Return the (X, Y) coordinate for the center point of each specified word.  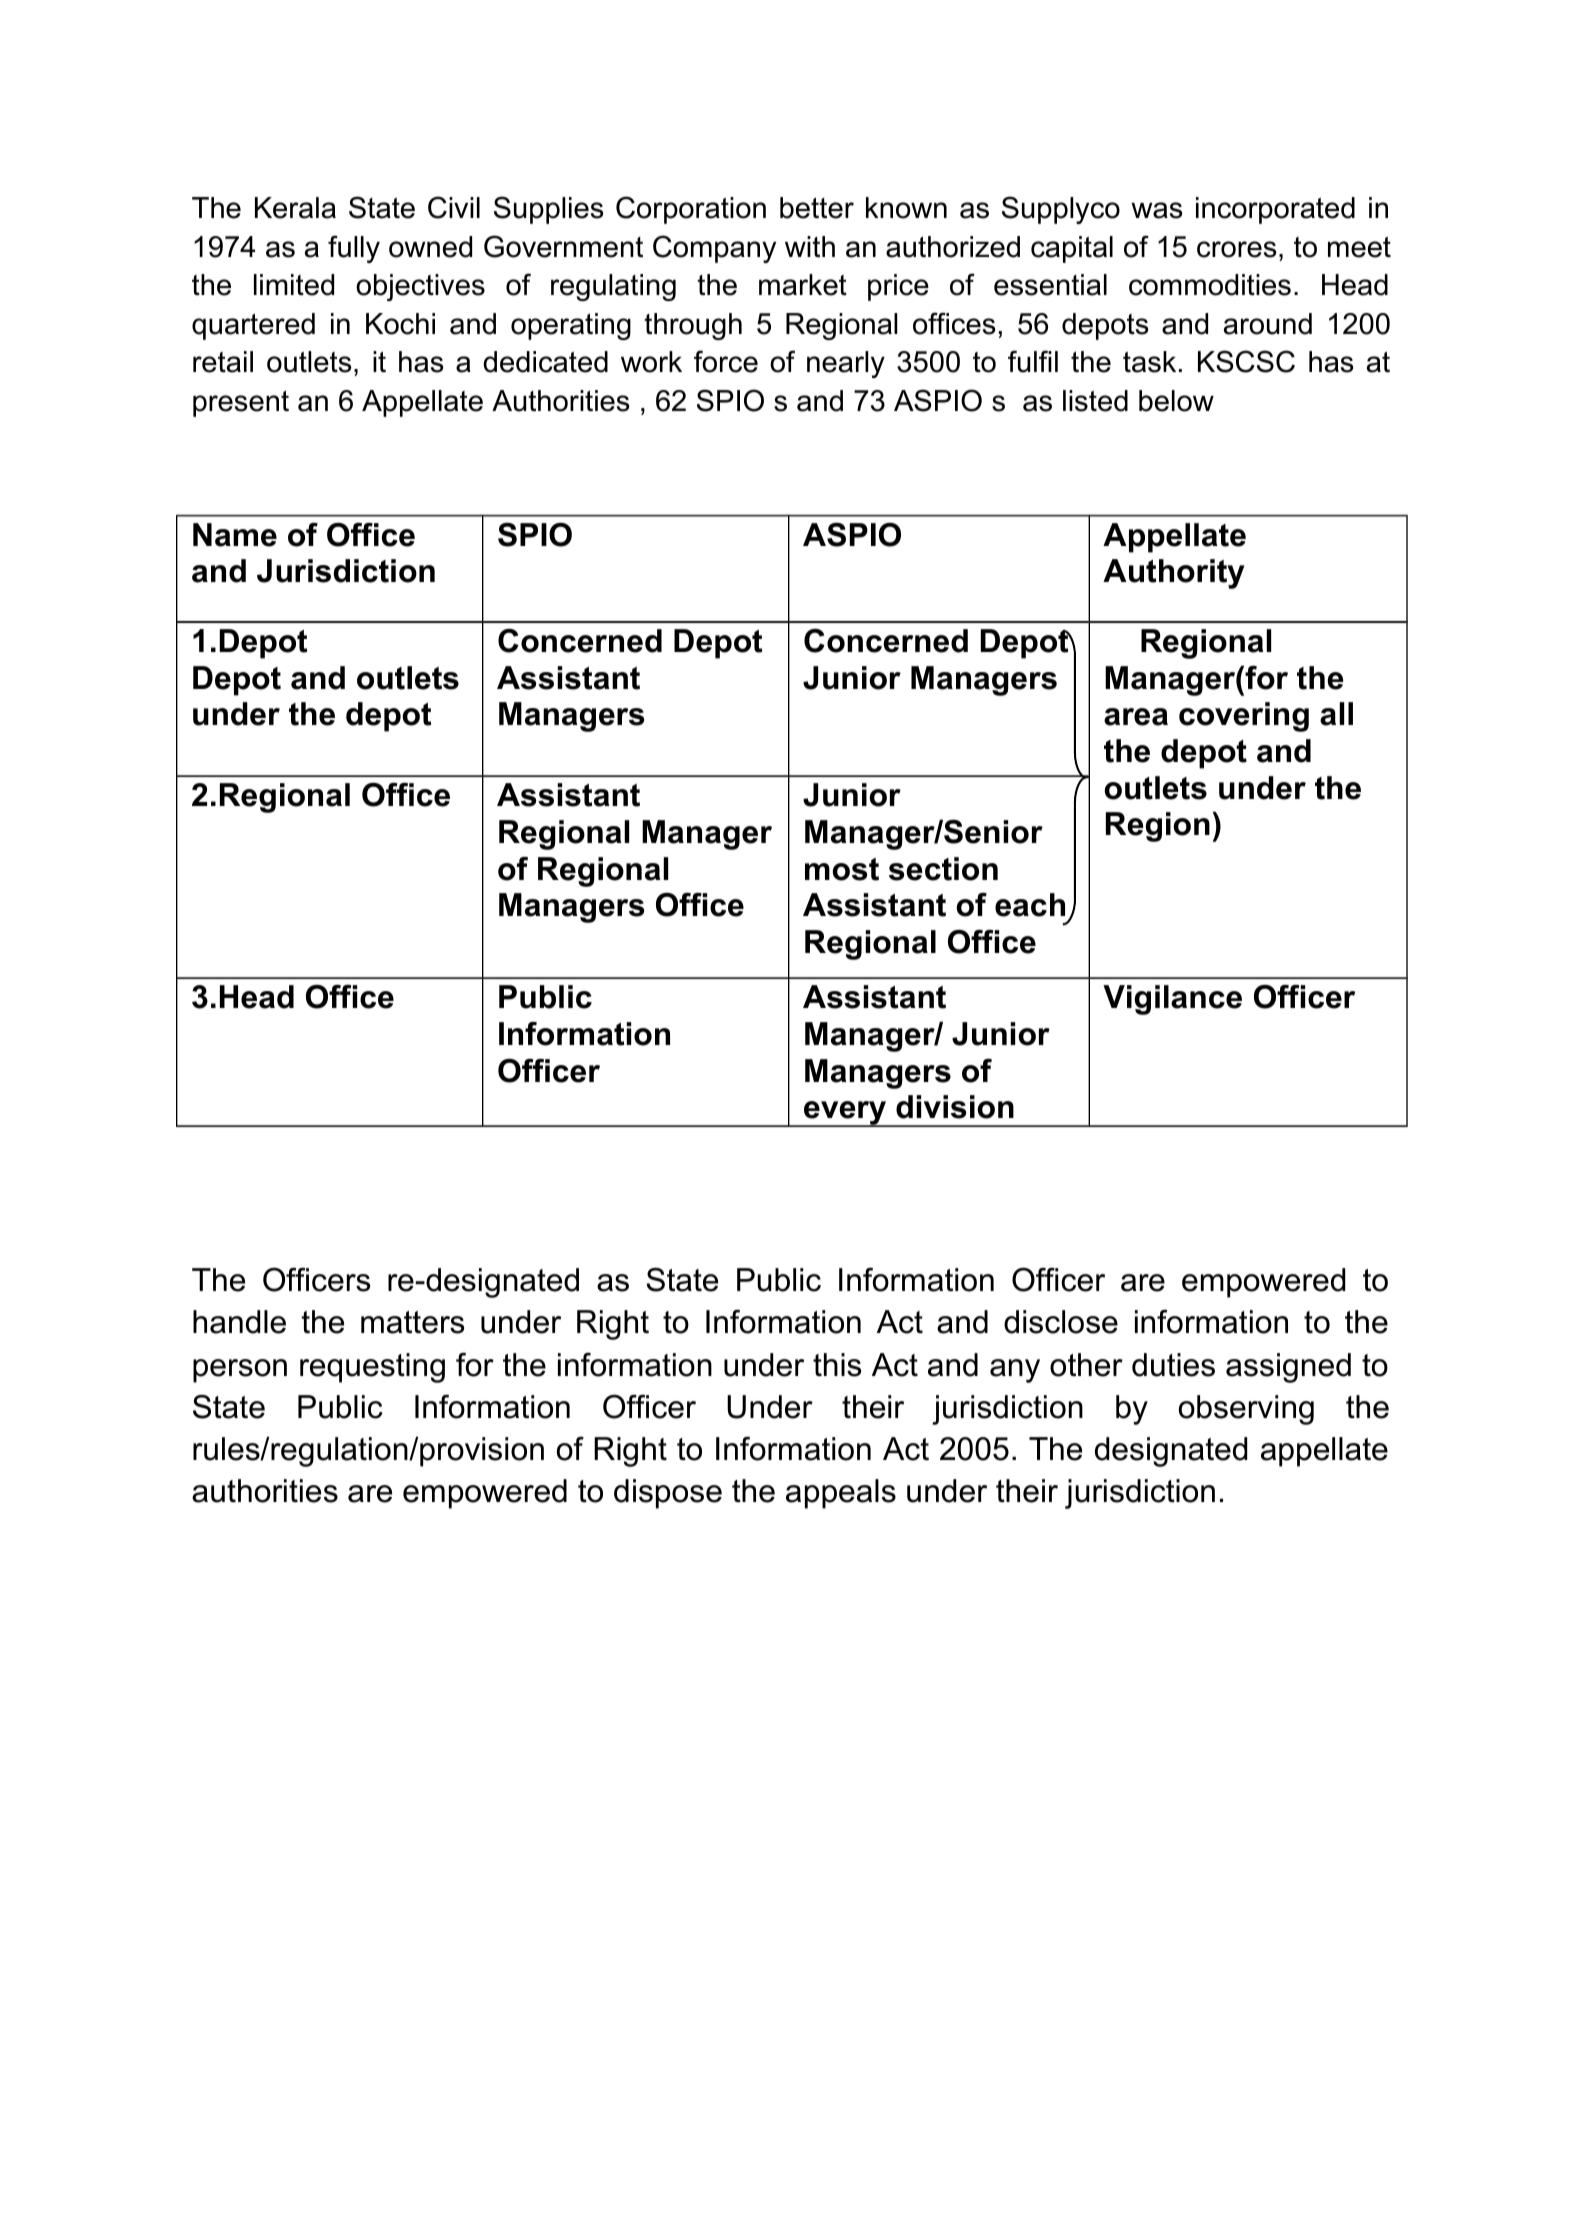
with (810, 246)
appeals (841, 1494)
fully (354, 249)
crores (1237, 249)
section (943, 869)
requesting (372, 1368)
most (842, 869)
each (1030, 905)
